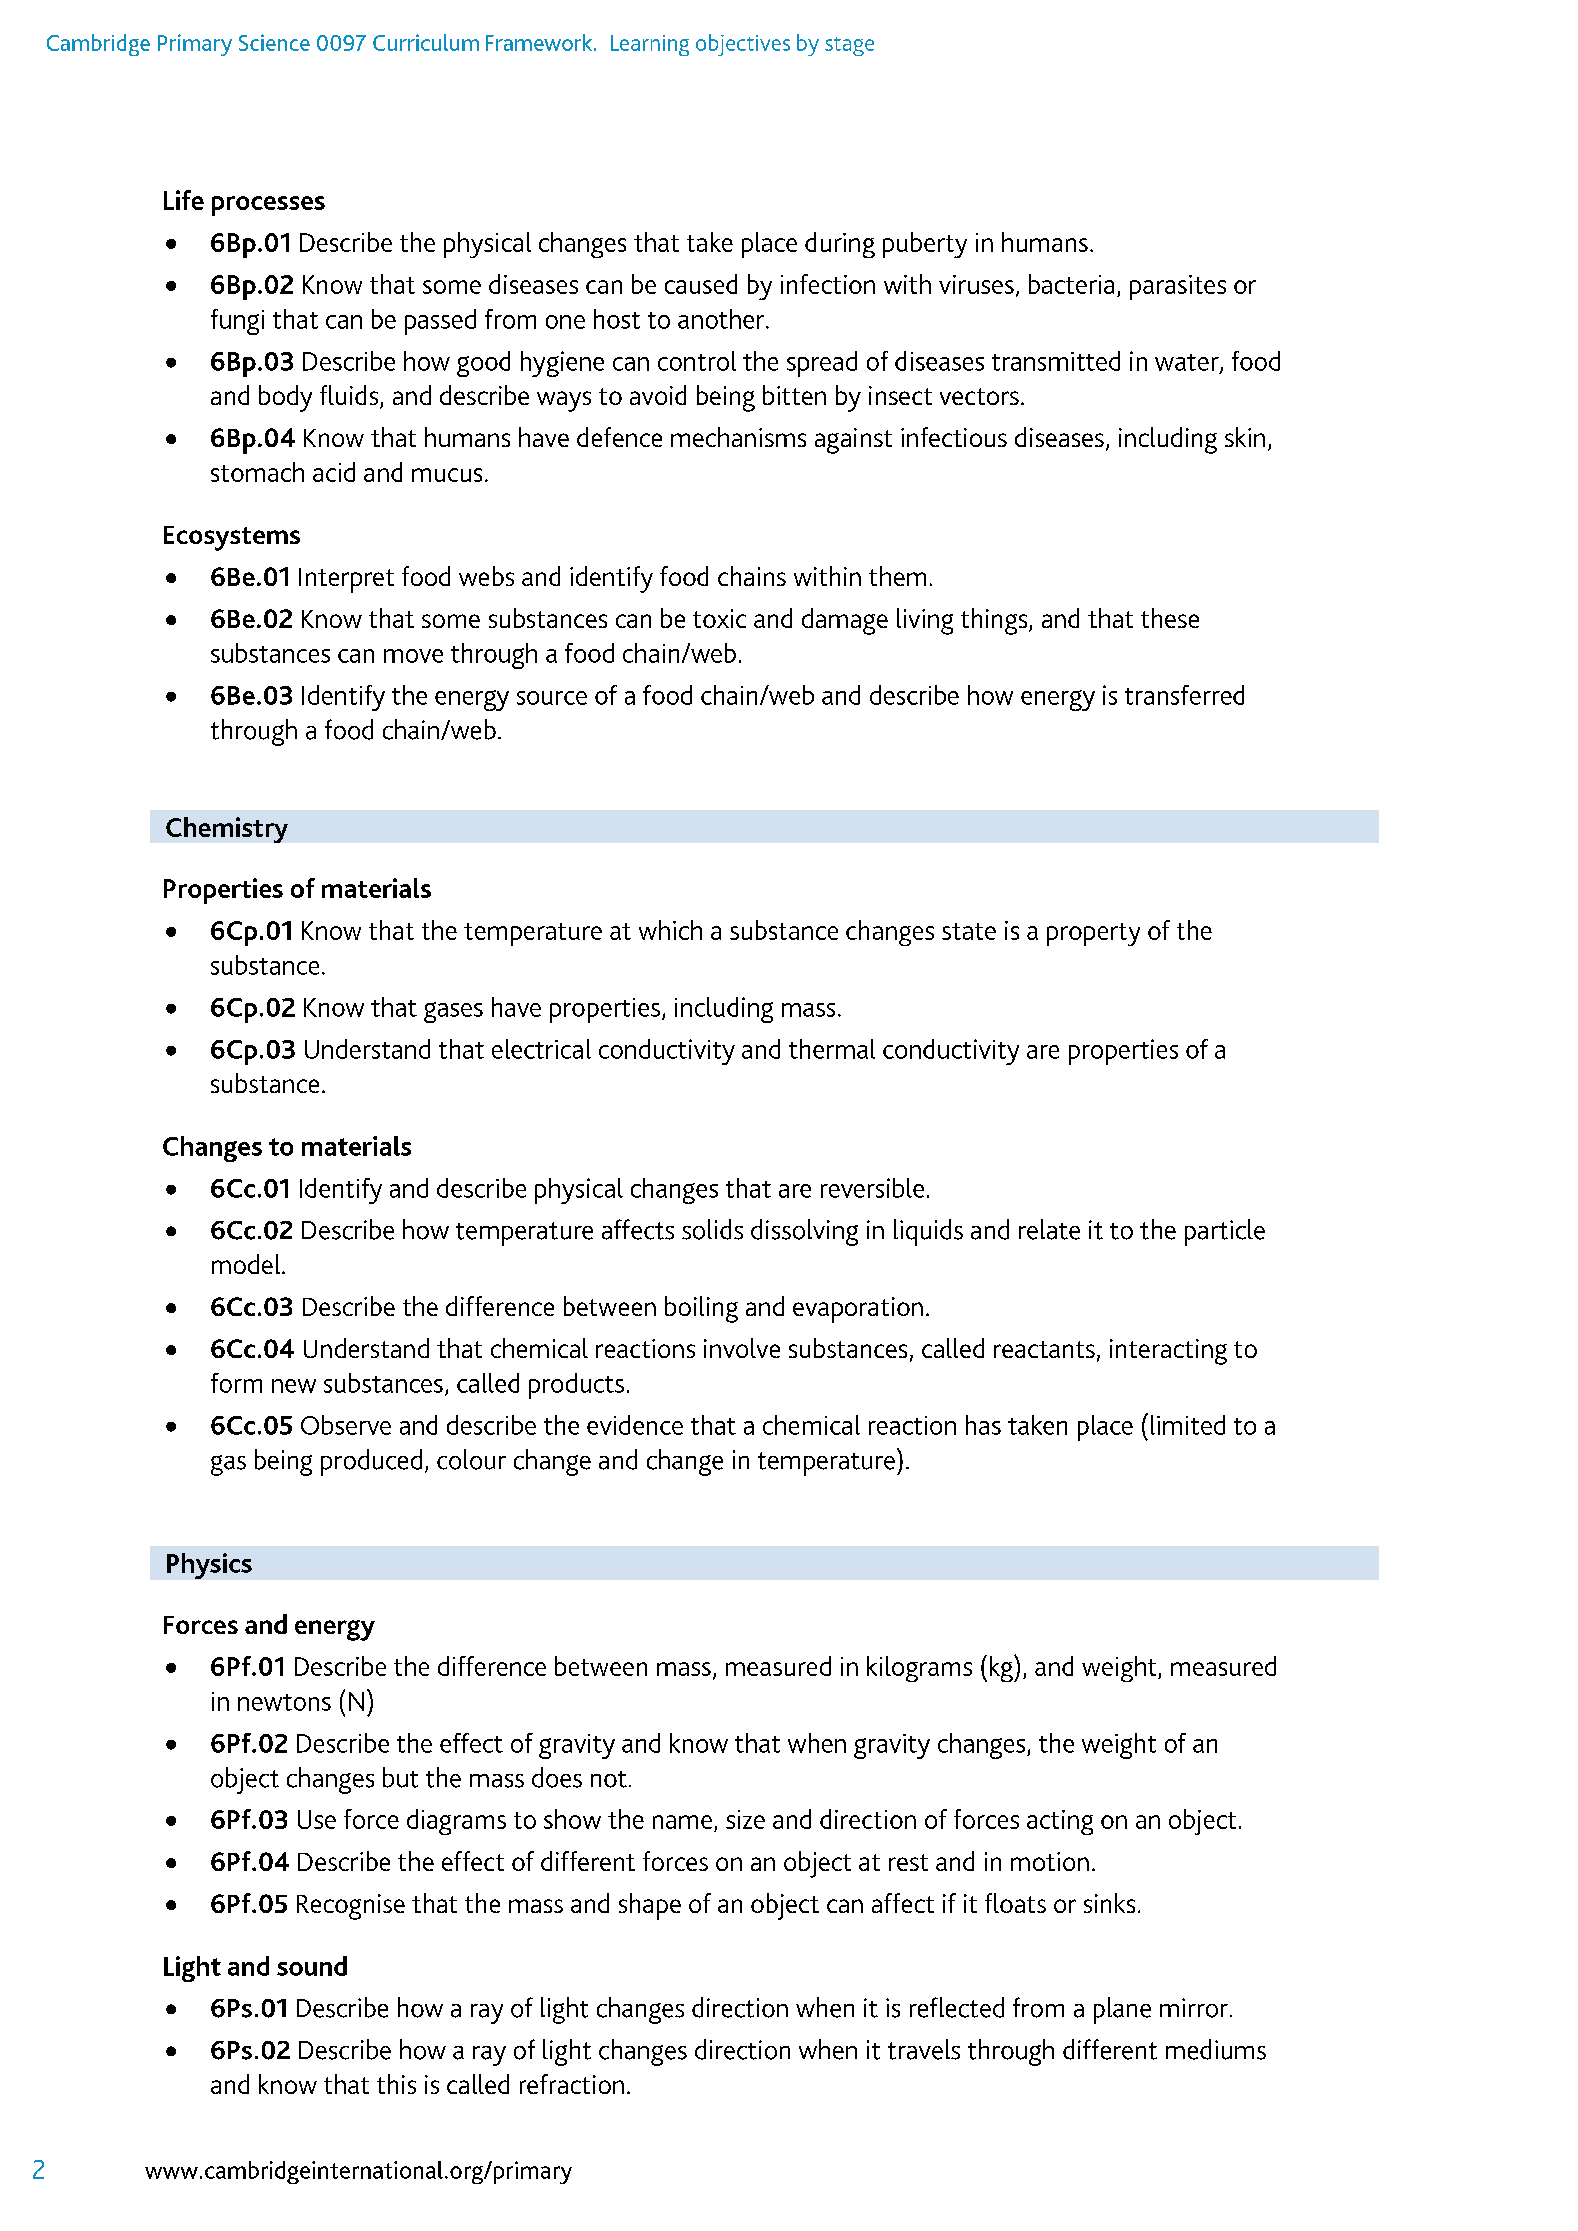 This document has height=2231, width=1578. What do you see at coordinates (670, 930) in the document?
I see `which` at bounding box center [670, 930].
